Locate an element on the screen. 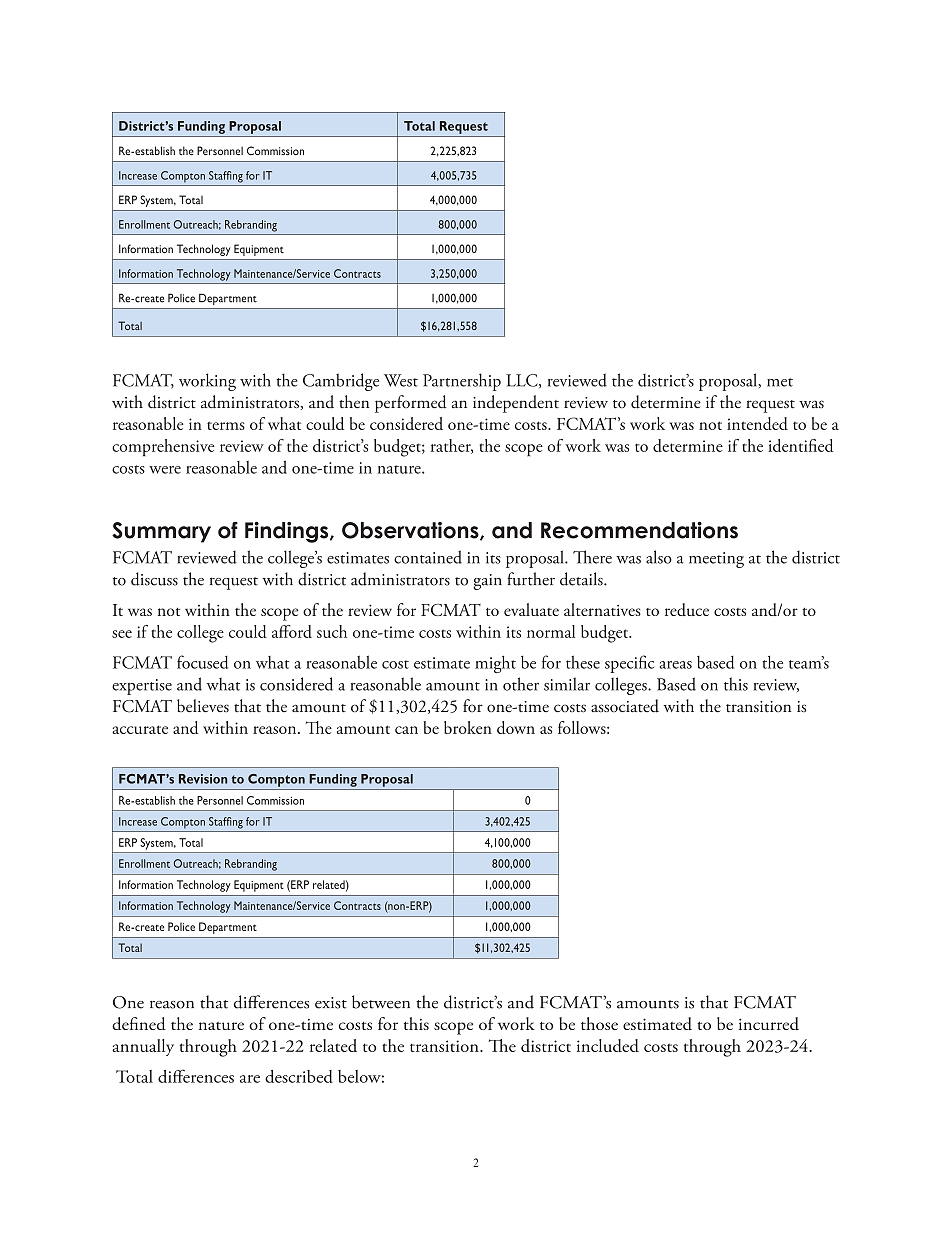 The height and width of the screenshot is (1233, 952). annually is located at coordinates (143, 1047).
